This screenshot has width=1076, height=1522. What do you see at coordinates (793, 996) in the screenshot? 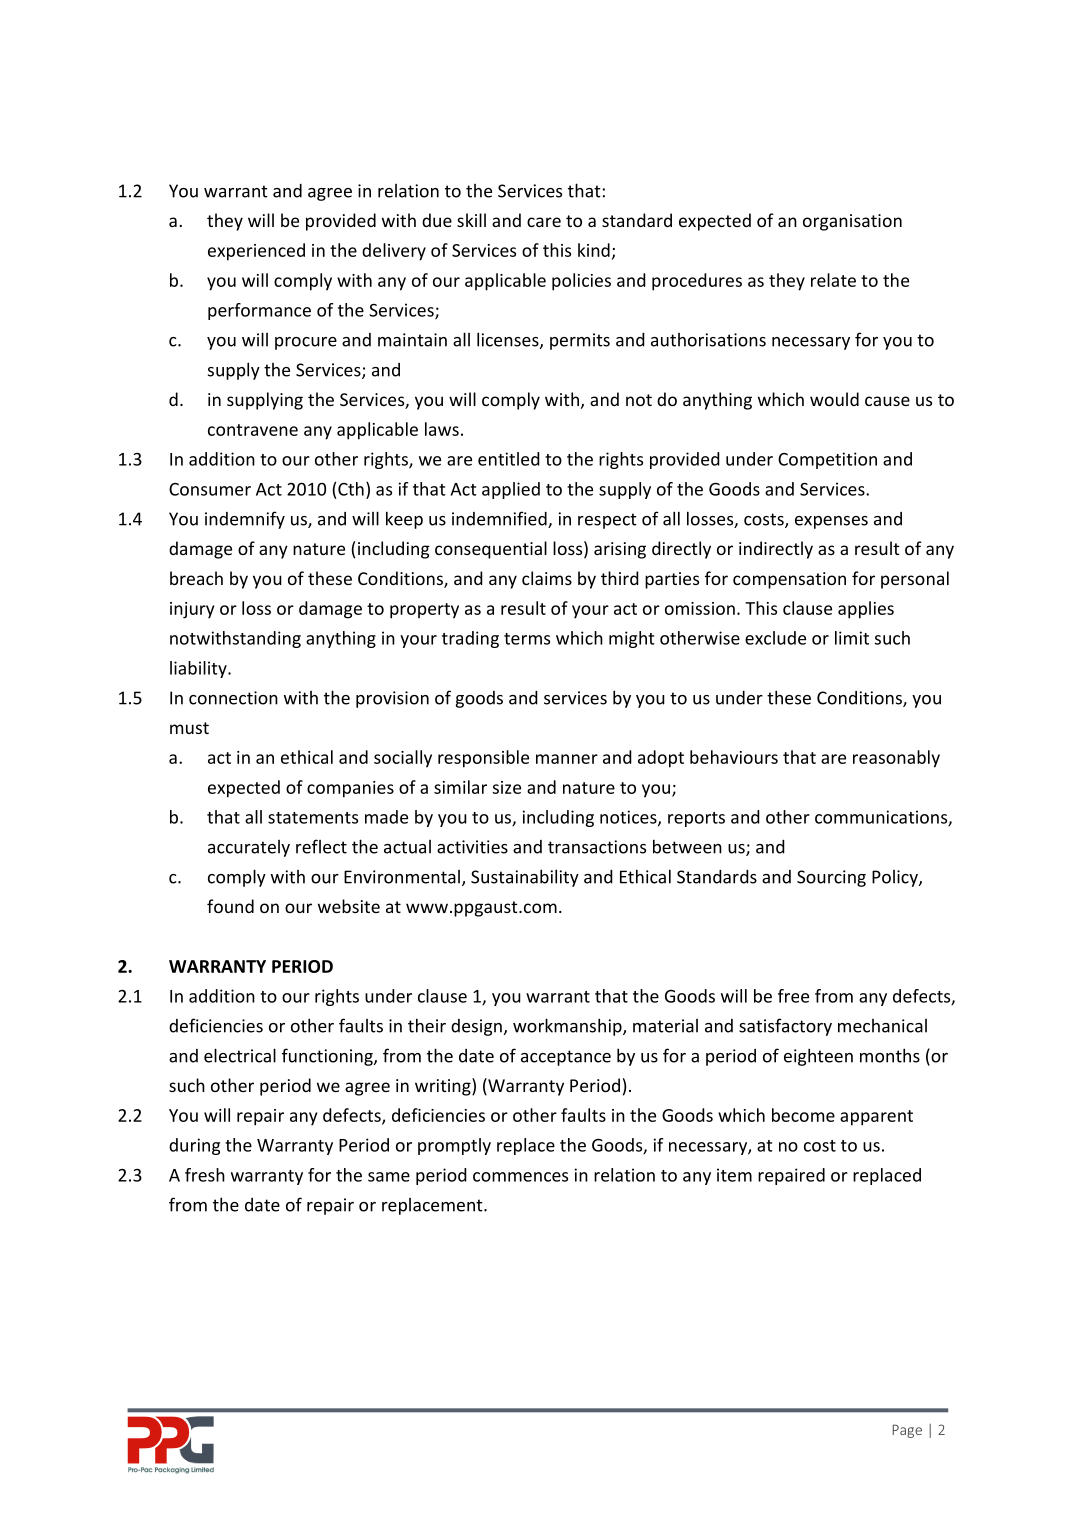
I see `free` at bounding box center [793, 996].
